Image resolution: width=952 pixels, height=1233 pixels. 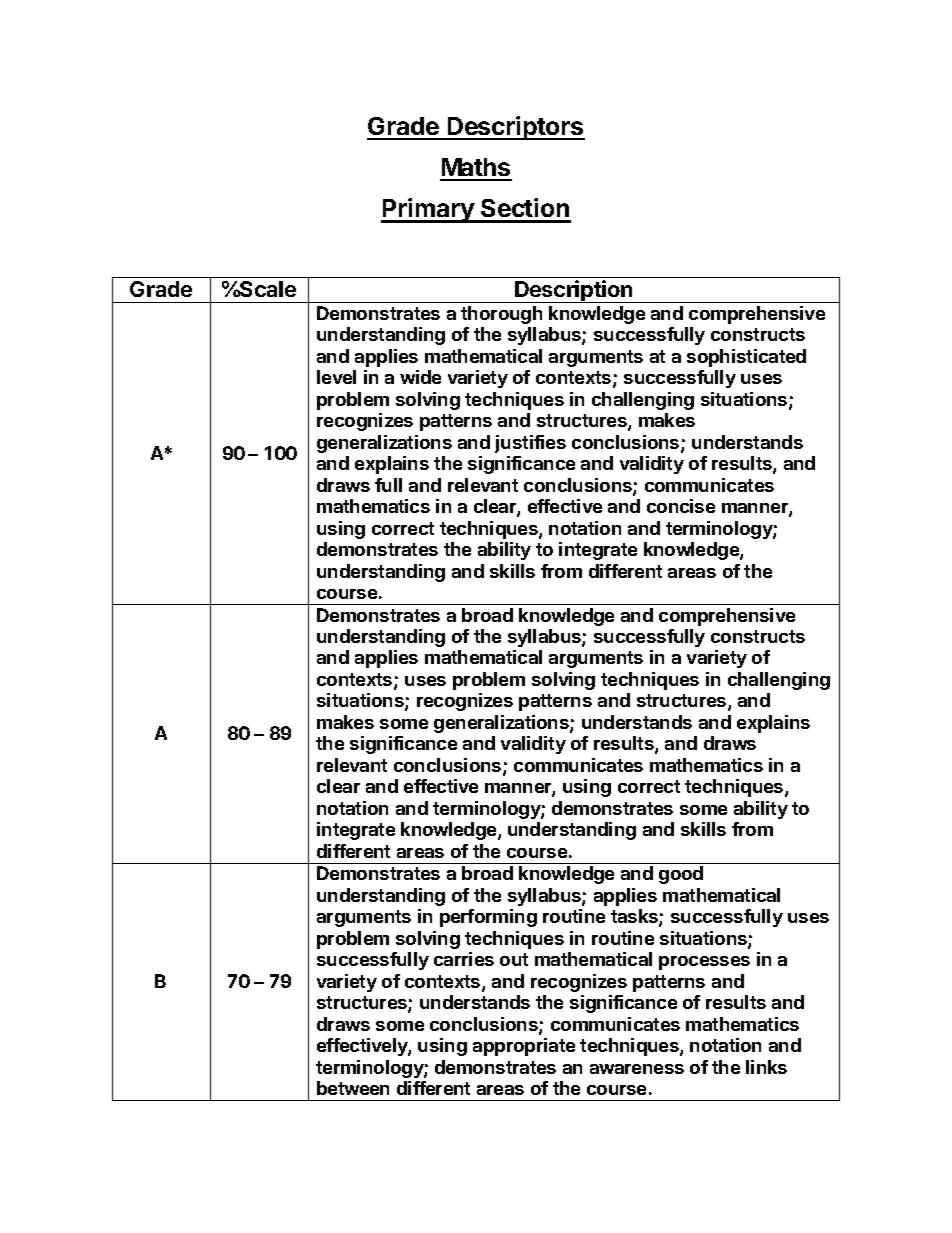 What do you see at coordinates (524, 1047) in the screenshot?
I see `appropriate` at bounding box center [524, 1047].
